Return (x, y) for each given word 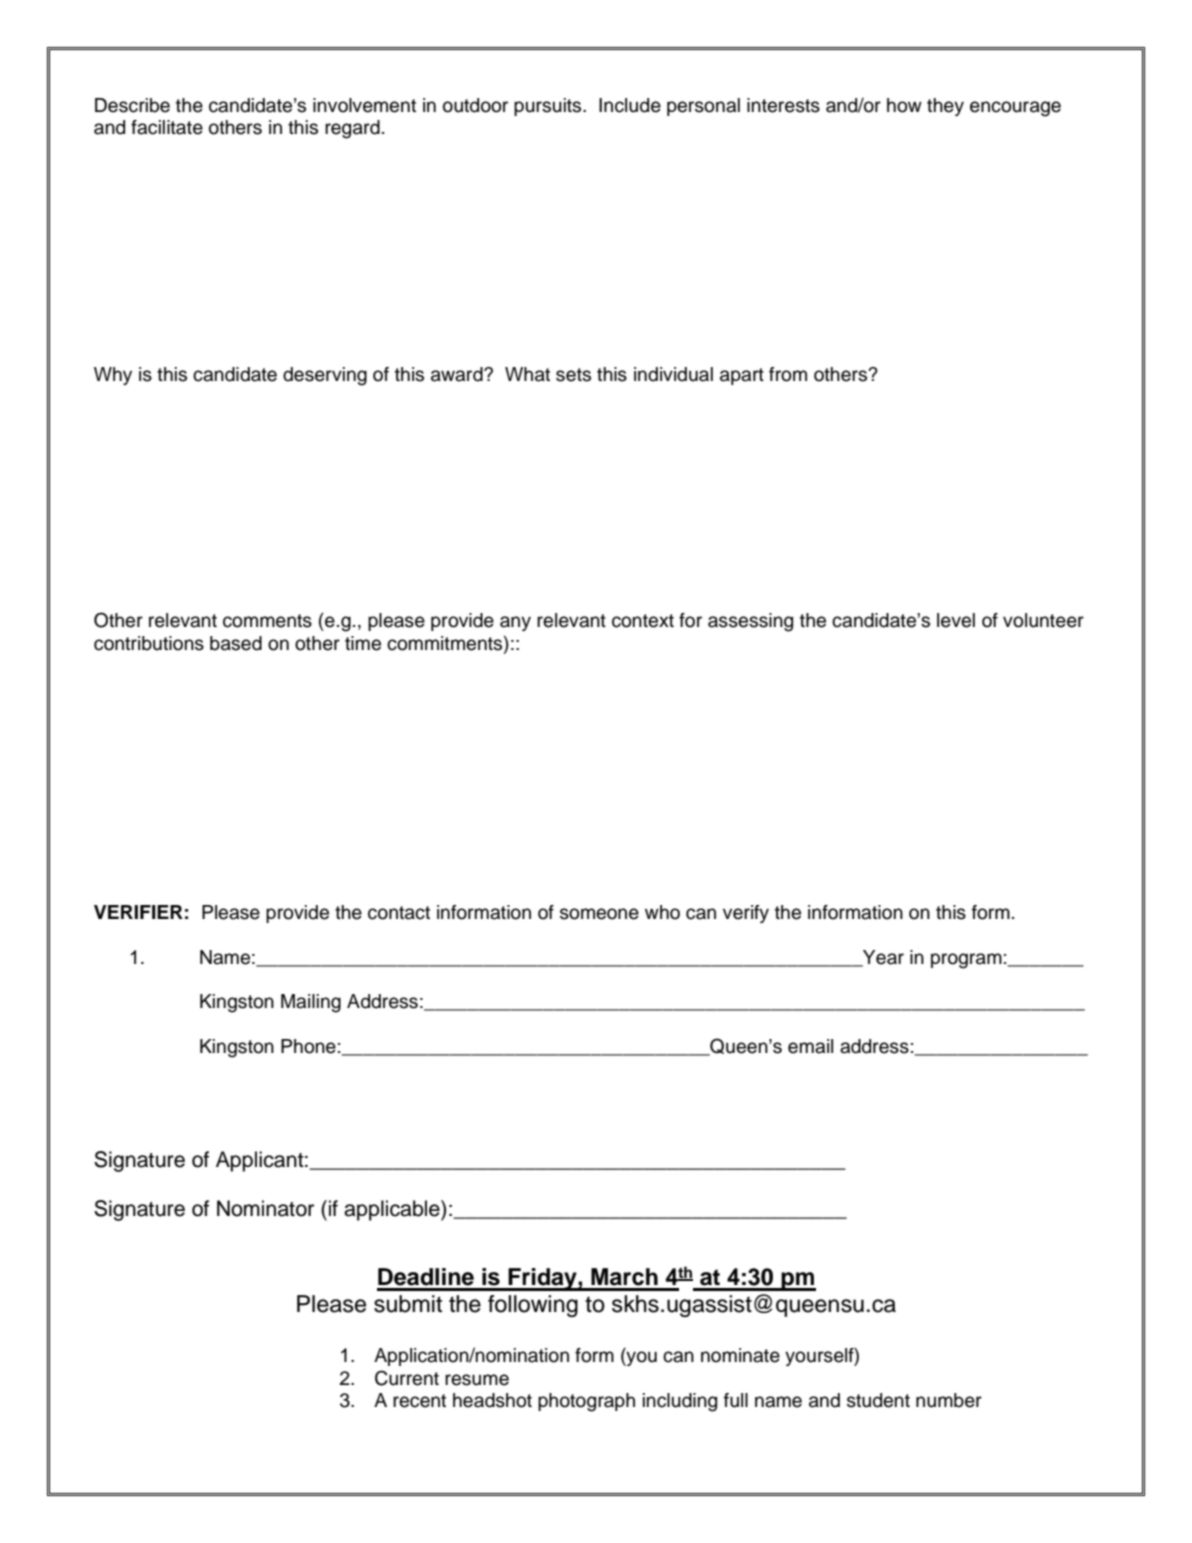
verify (746, 914)
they (945, 107)
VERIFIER (138, 912)
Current (407, 1378)
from (788, 374)
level (956, 620)
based (236, 643)
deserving (325, 376)
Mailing (311, 1003)
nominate (740, 1355)
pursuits (549, 107)
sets (573, 375)
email (810, 1046)
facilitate (167, 127)
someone (599, 914)
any (515, 623)
